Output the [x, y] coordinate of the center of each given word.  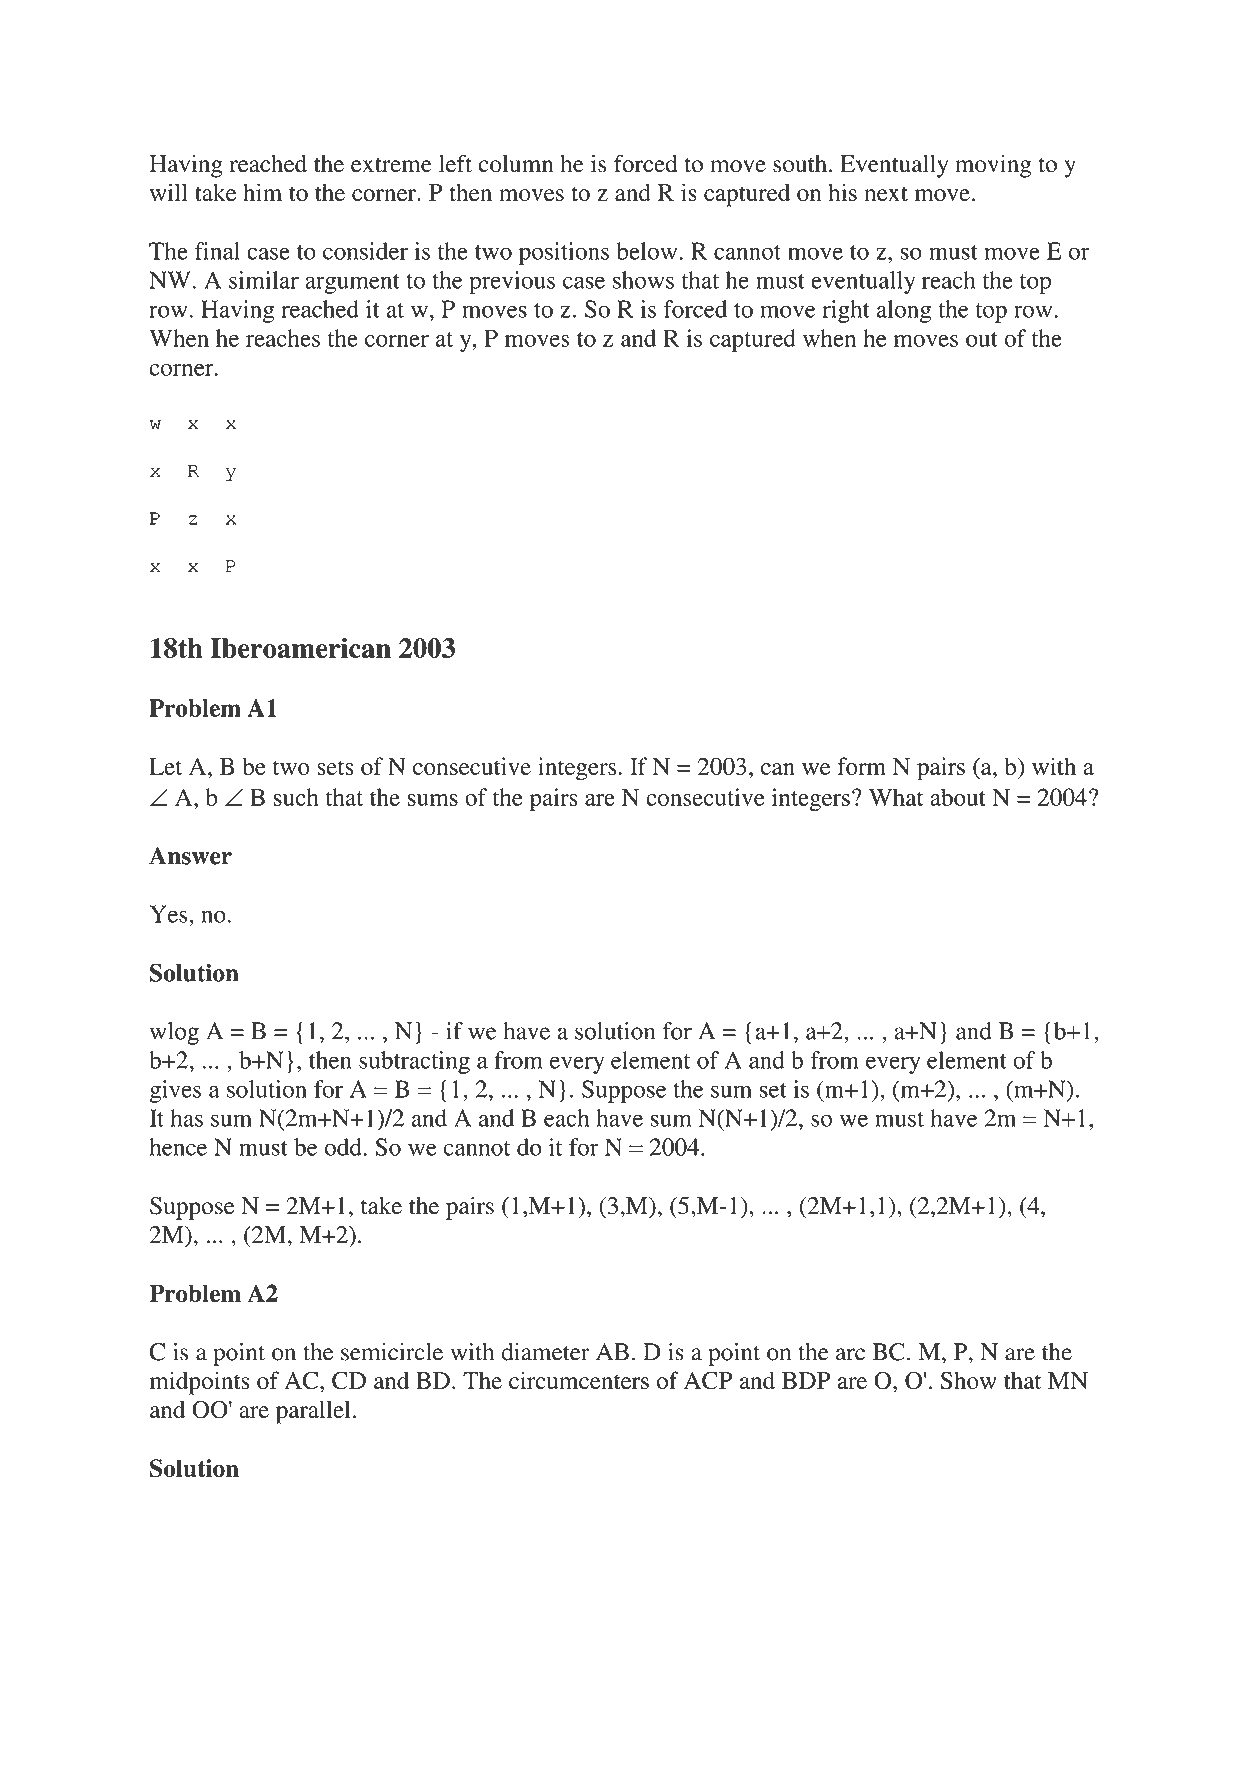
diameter [545, 1352]
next [886, 193]
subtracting [414, 1062]
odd [344, 1147]
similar [264, 280]
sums [433, 800]
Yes [170, 914]
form [861, 766]
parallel [313, 1412]
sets [335, 767]
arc [850, 1354]
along [904, 311]
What [896, 797]
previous [512, 282]
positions [564, 253]
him [262, 192]
